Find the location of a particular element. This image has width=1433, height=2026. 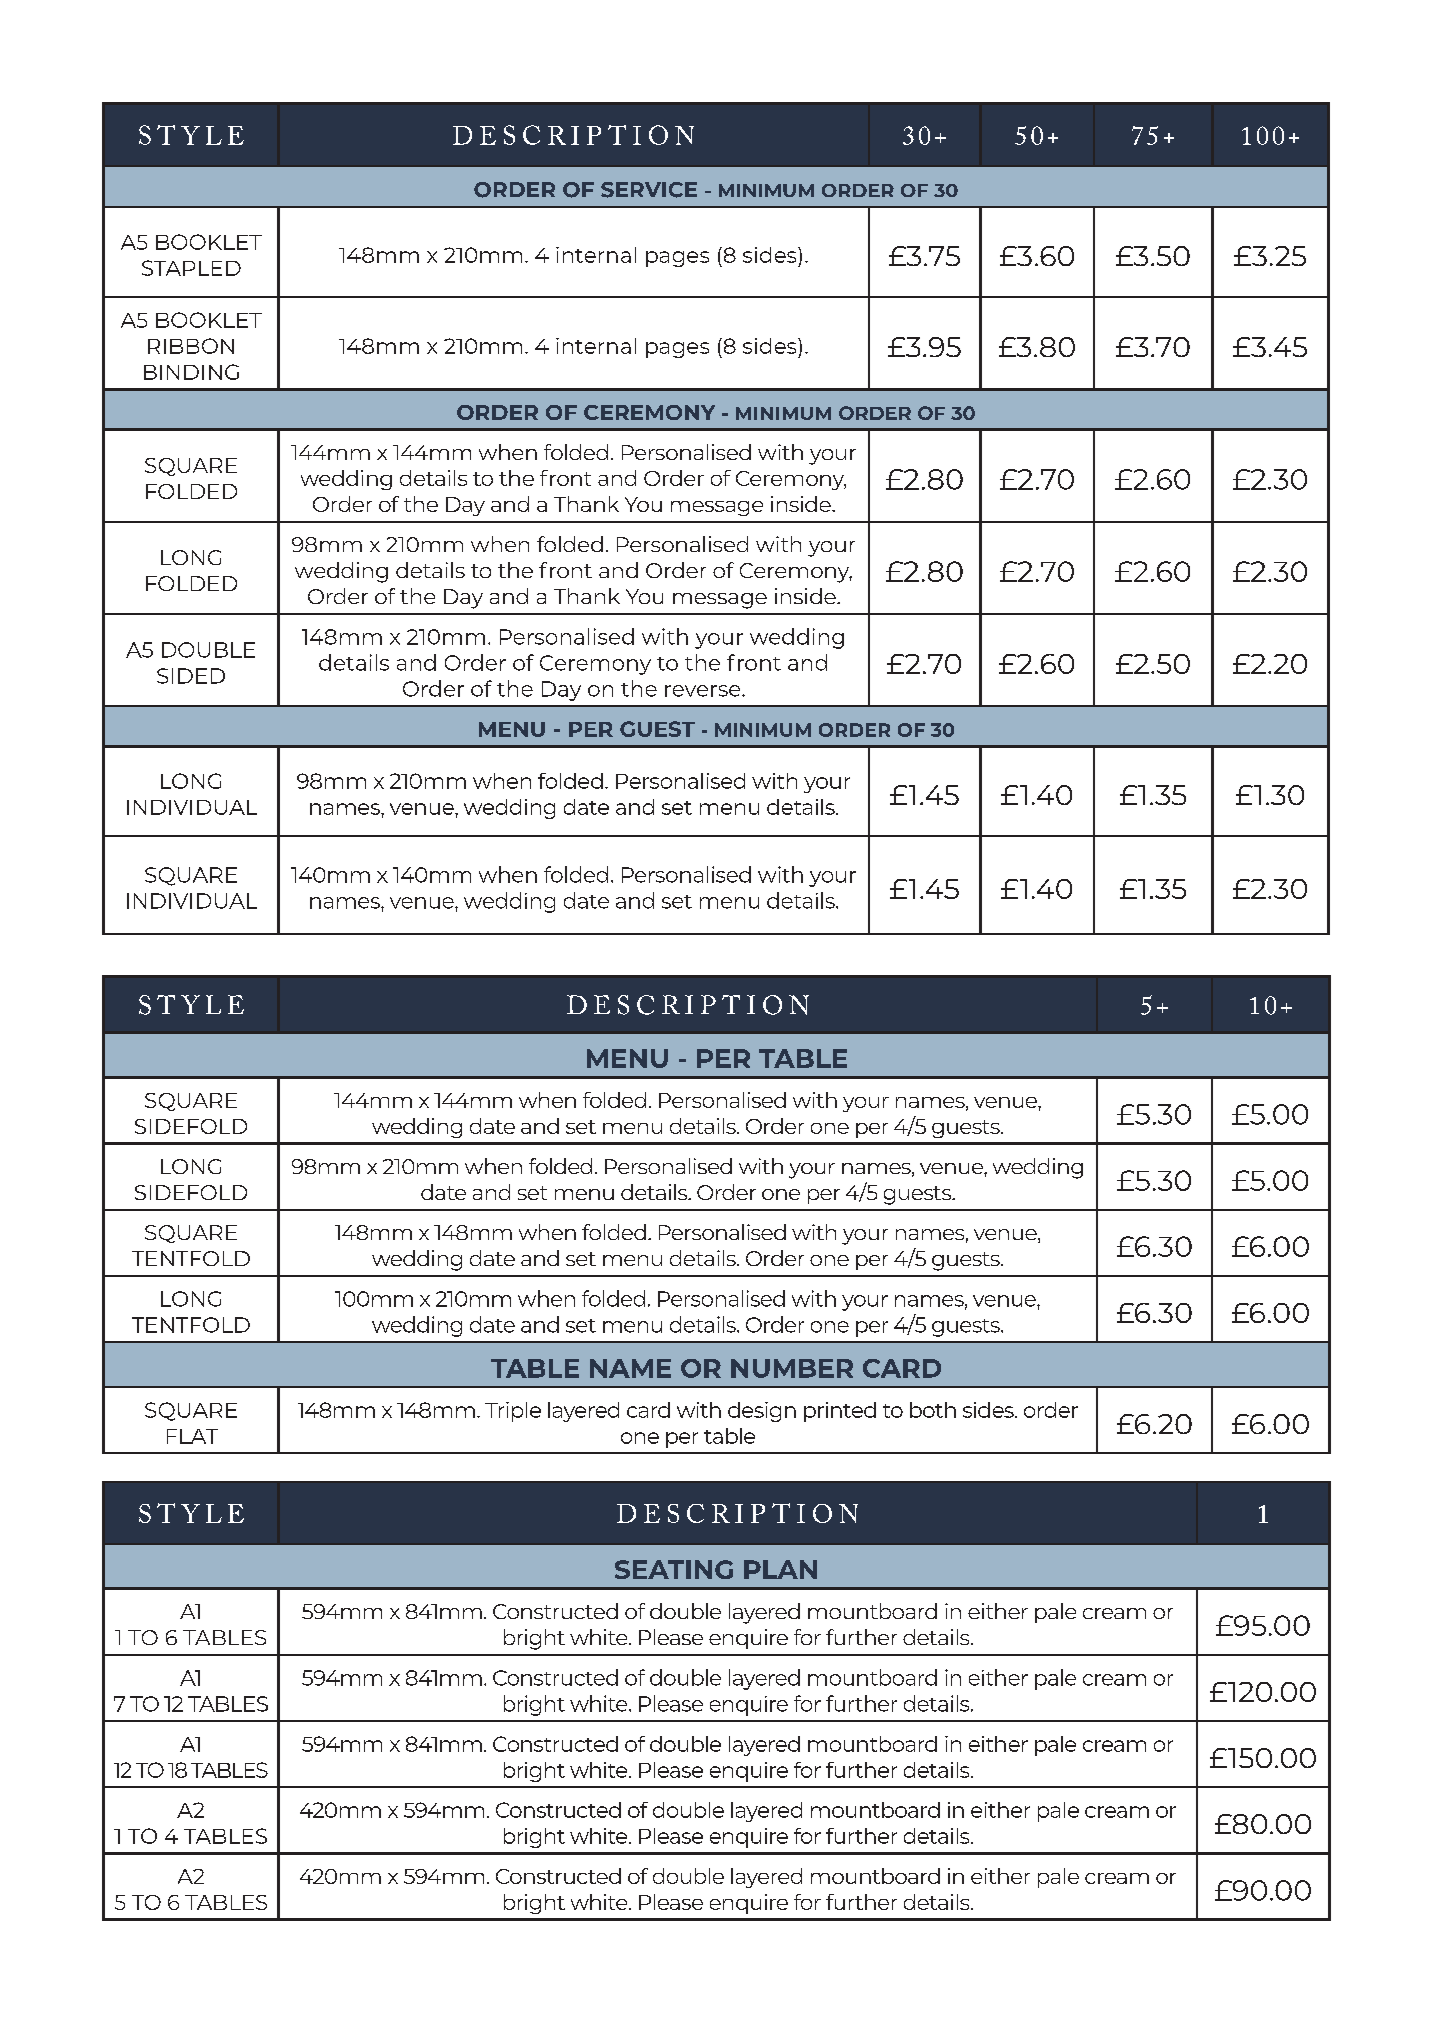

SERVICE is located at coordinates (649, 190).
